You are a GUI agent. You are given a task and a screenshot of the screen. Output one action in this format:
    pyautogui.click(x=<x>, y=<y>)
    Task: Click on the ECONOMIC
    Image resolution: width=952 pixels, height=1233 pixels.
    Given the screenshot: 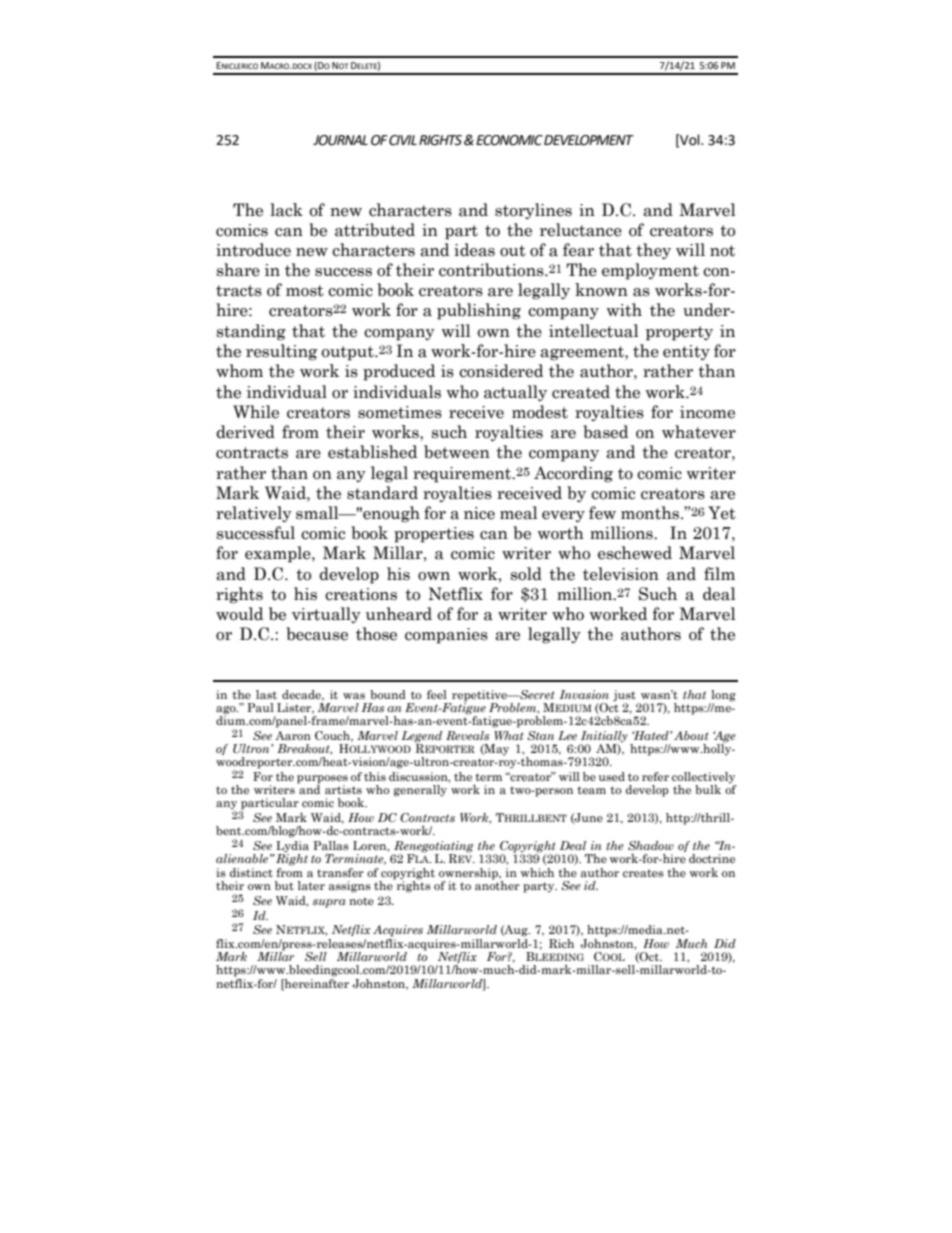 What is the action you would take?
    pyautogui.click(x=509, y=140)
